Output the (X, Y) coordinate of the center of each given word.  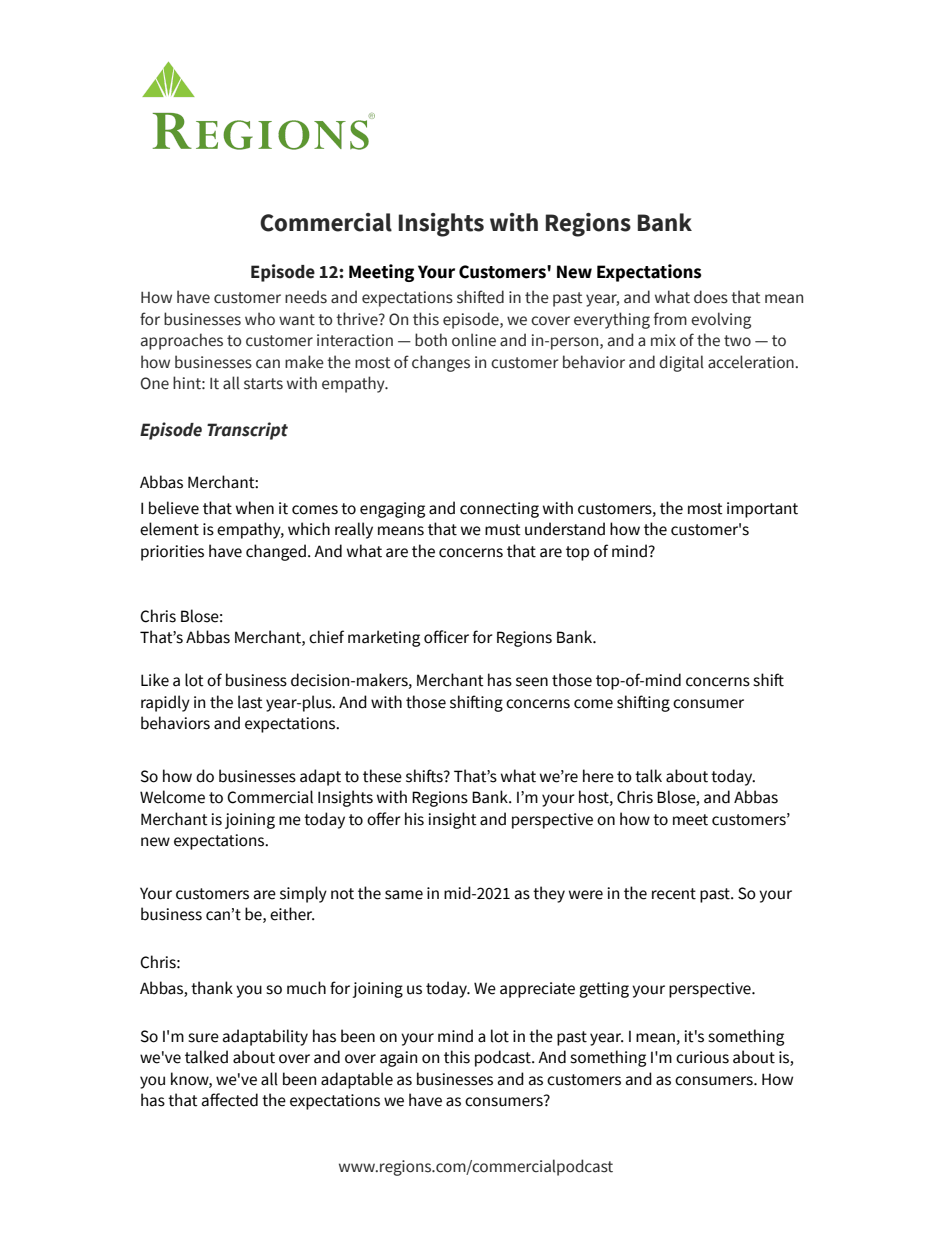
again (398, 1059)
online (474, 340)
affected (230, 1100)
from (670, 319)
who (260, 319)
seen (532, 682)
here (598, 776)
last (250, 702)
